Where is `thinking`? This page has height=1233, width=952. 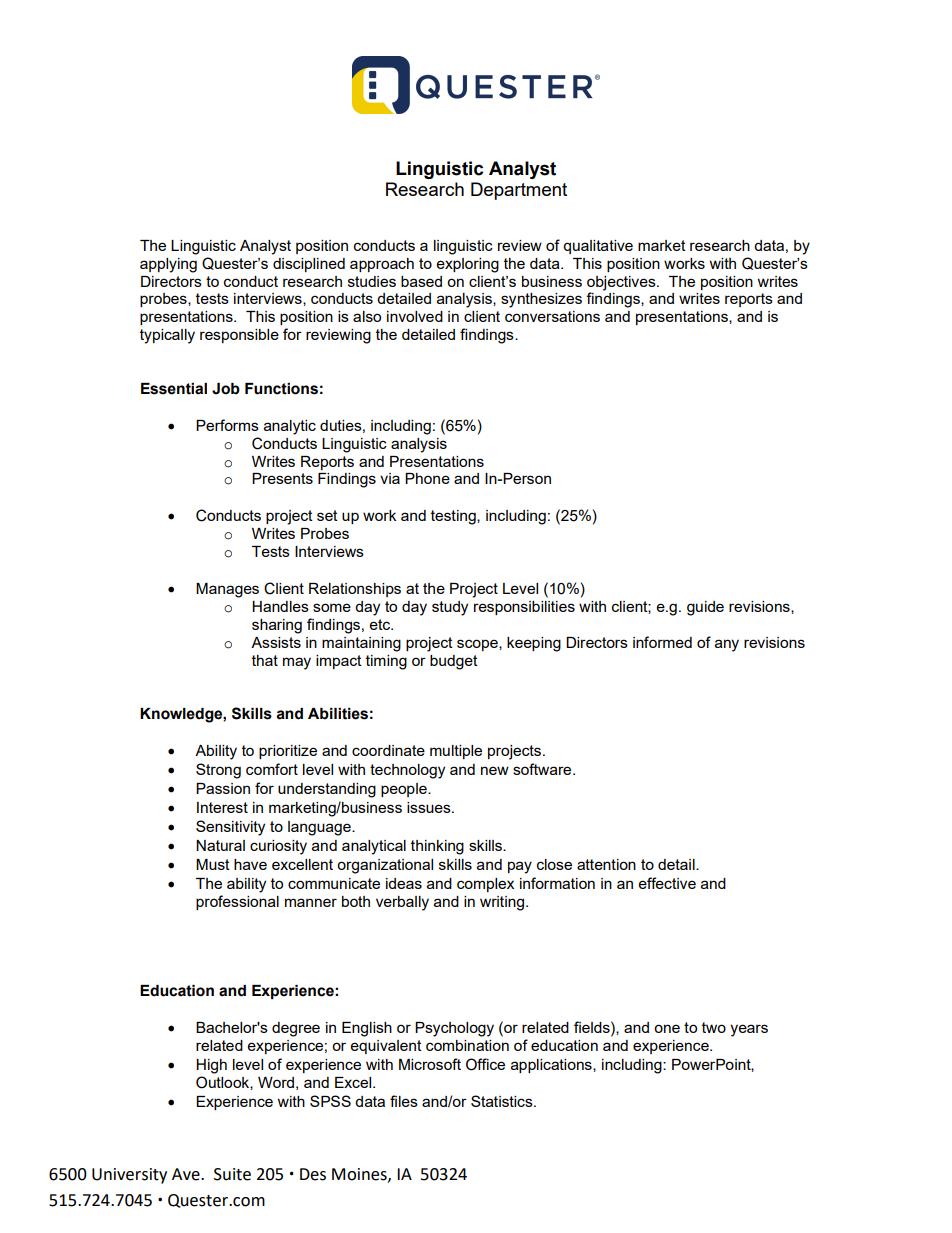
thinking is located at coordinates (437, 847).
